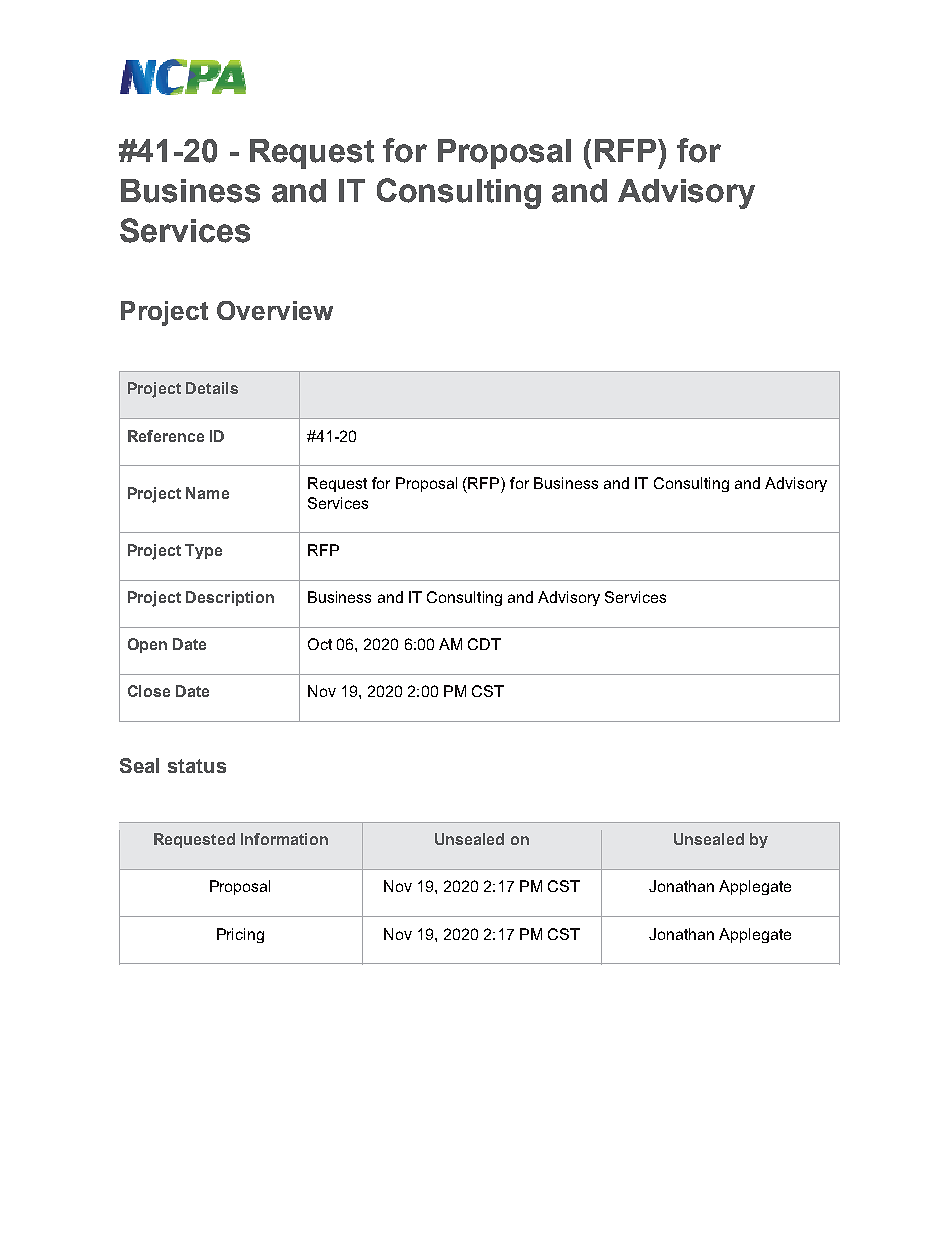  What do you see at coordinates (275, 310) in the page?
I see `Overview` at bounding box center [275, 310].
